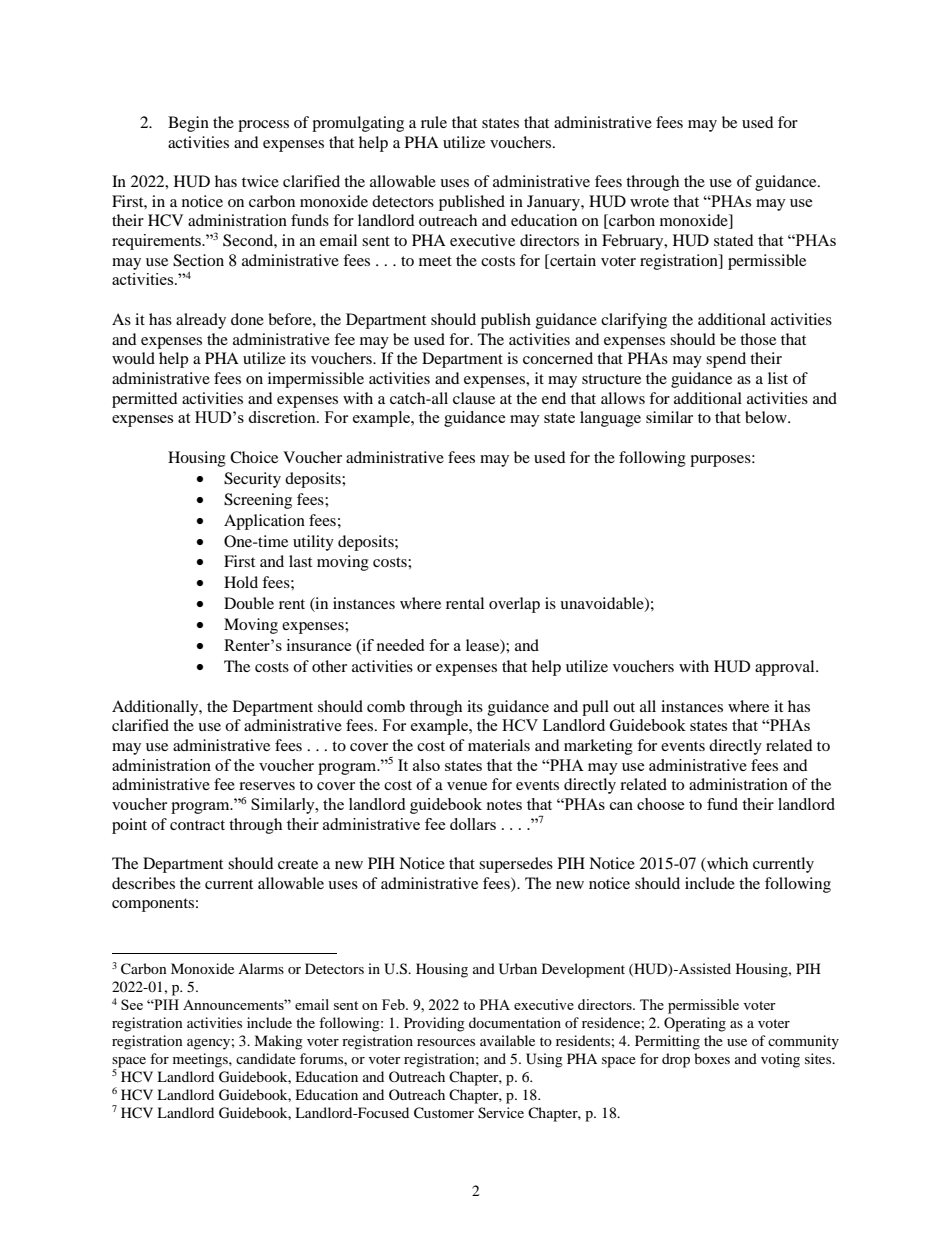  Describe the element at coordinates (474, 398) in the image. I see `clause` at that location.
